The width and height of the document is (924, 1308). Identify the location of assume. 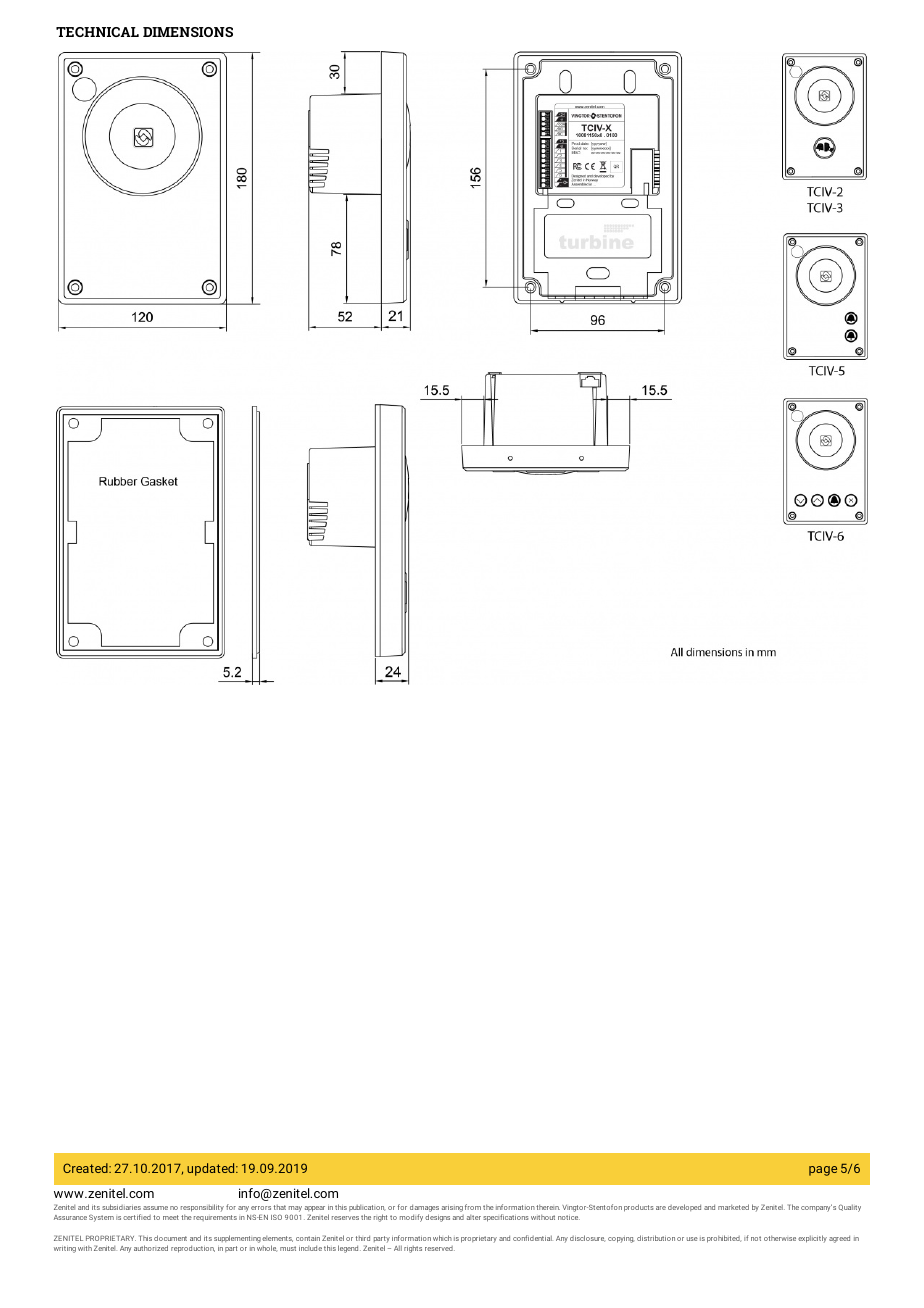
(155, 1208).
